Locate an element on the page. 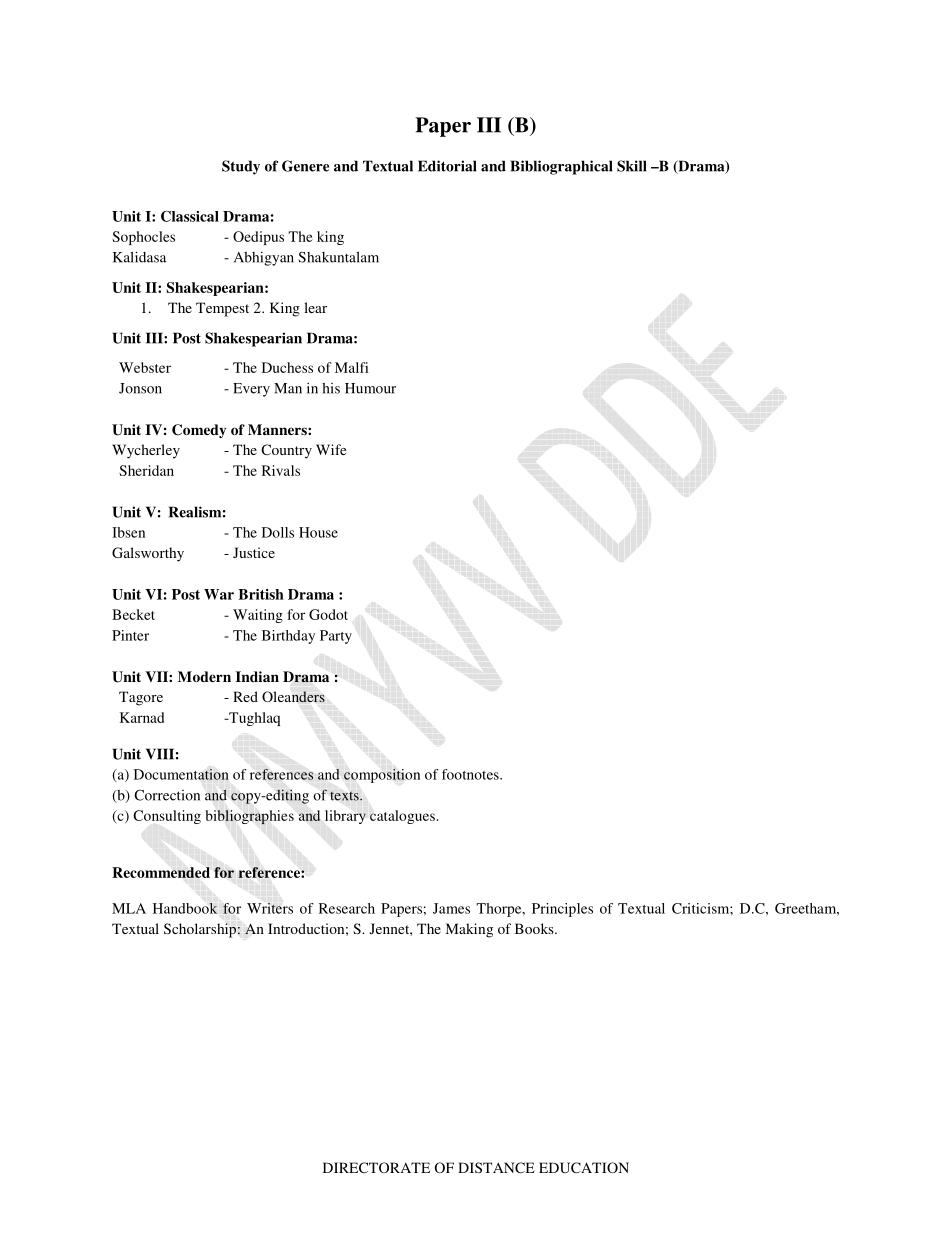 The height and width of the image is (1233, 952). Skill is located at coordinates (632, 166).
